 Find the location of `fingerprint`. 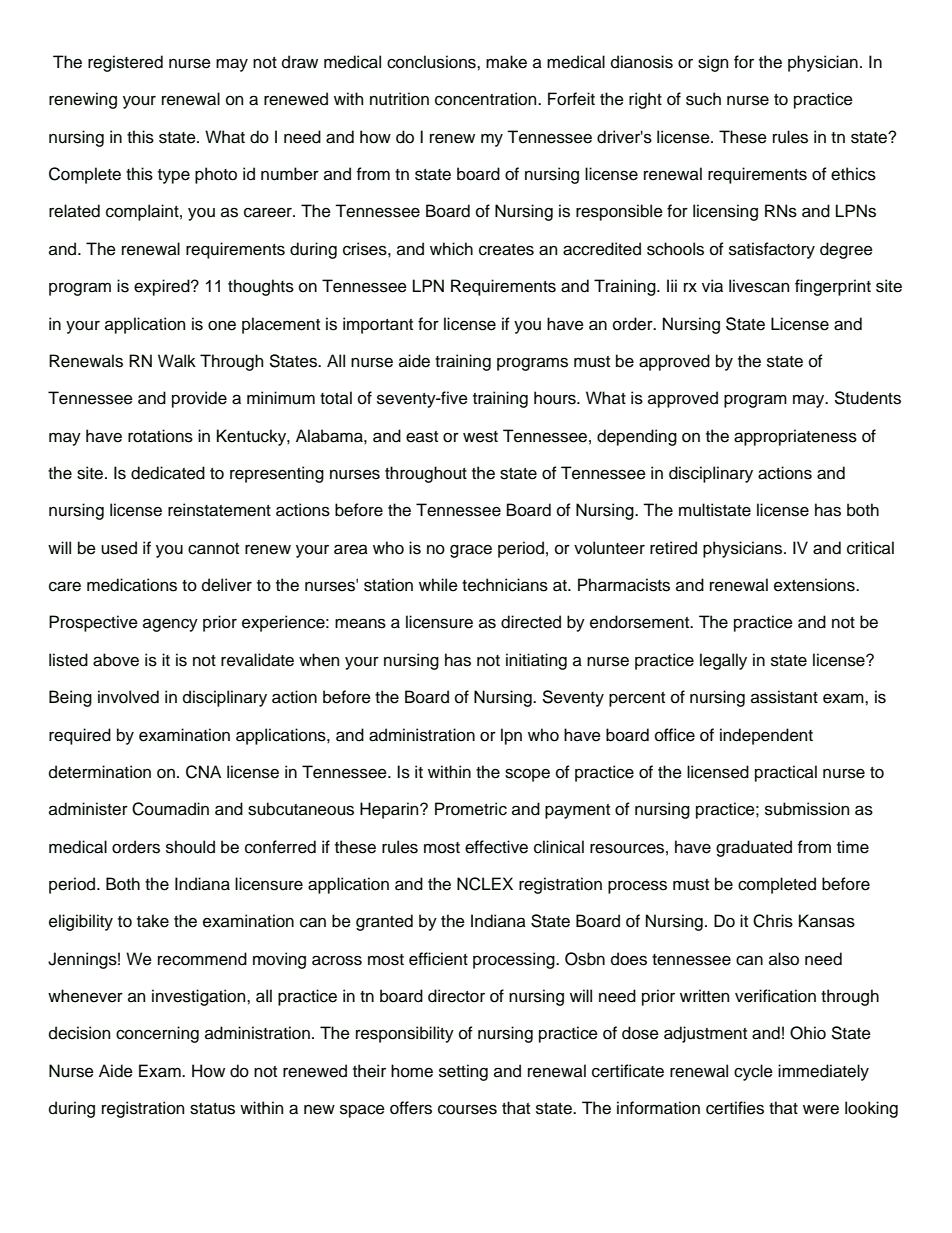

fingerprint is located at coordinates (833, 287).
